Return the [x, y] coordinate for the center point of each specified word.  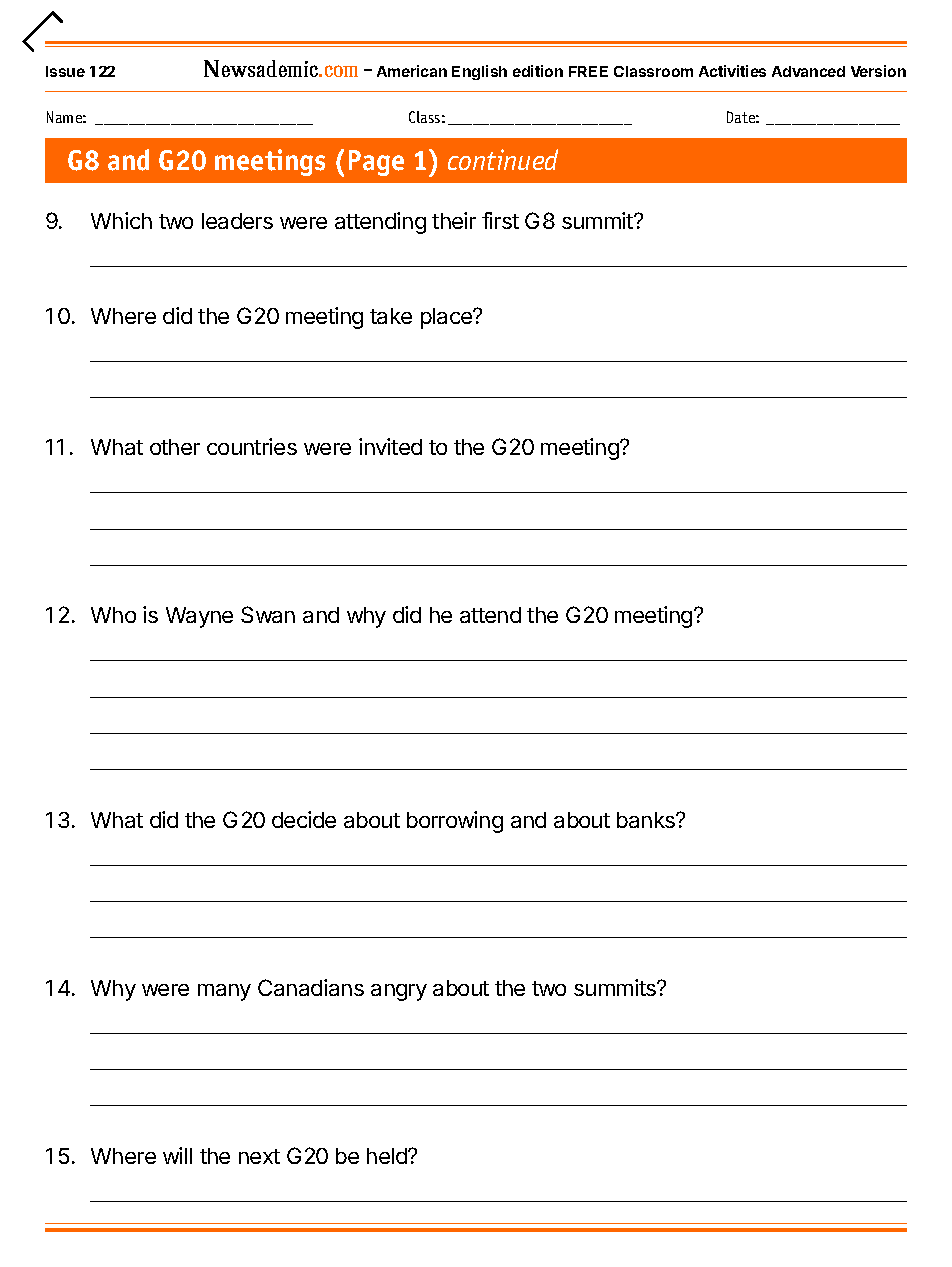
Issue [65, 71]
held [388, 1156]
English [479, 72]
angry [399, 992]
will [177, 1155]
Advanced [808, 71]
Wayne [199, 617]
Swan [268, 614]
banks [647, 820]
